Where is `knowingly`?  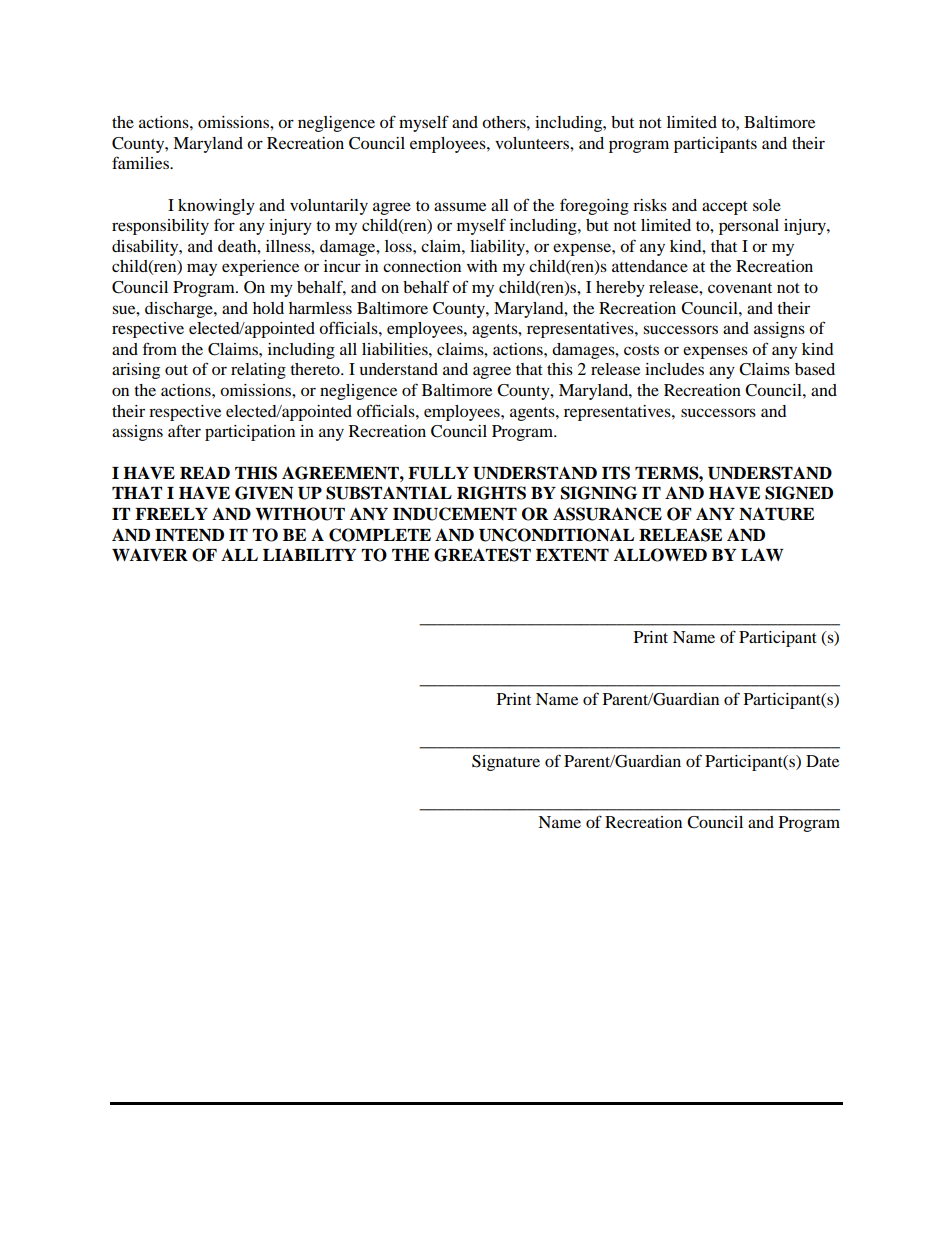
knowingly is located at coordinates (216, 207).
